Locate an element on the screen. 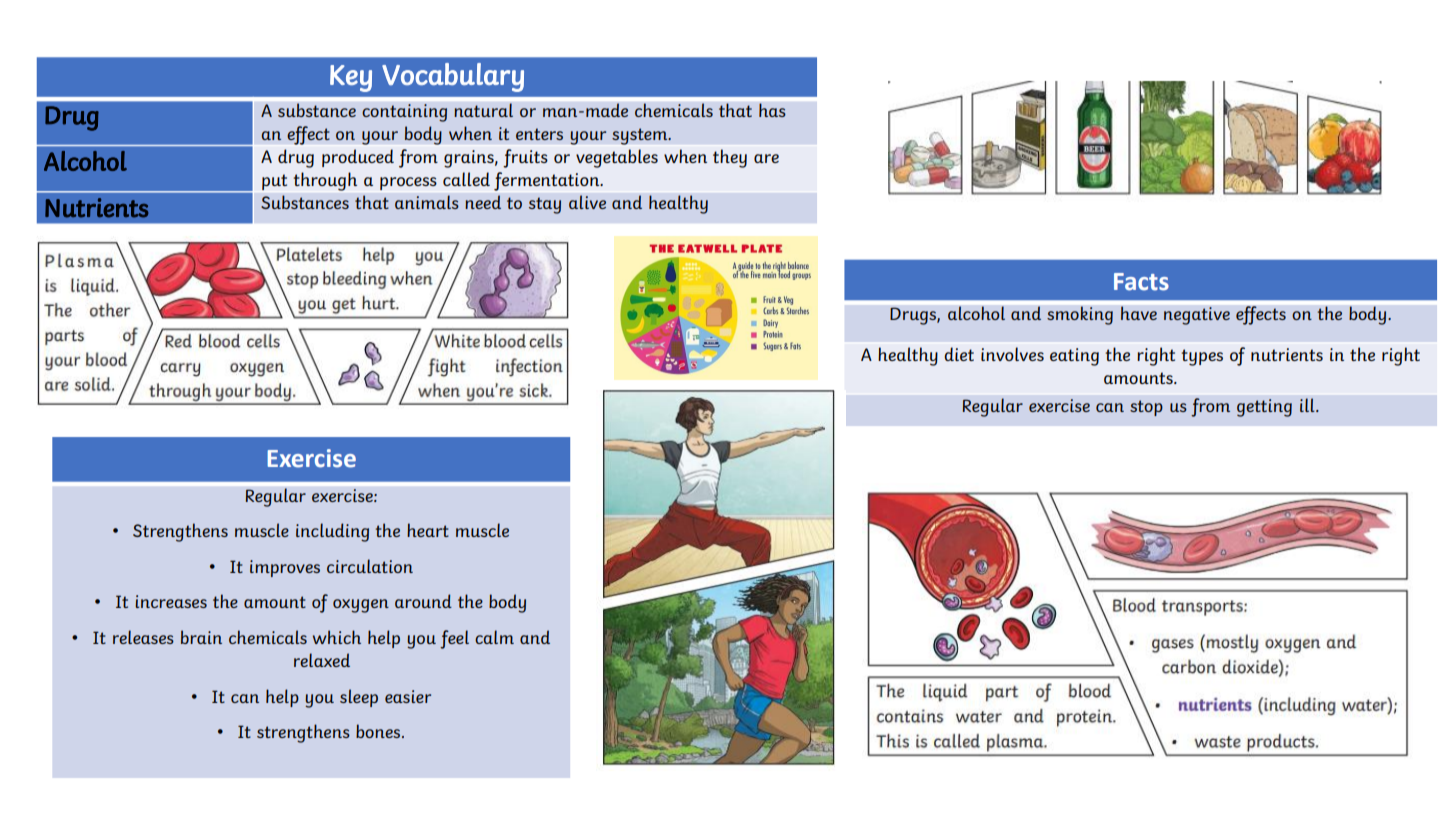  stop is located at coordinates (1146, 408).
